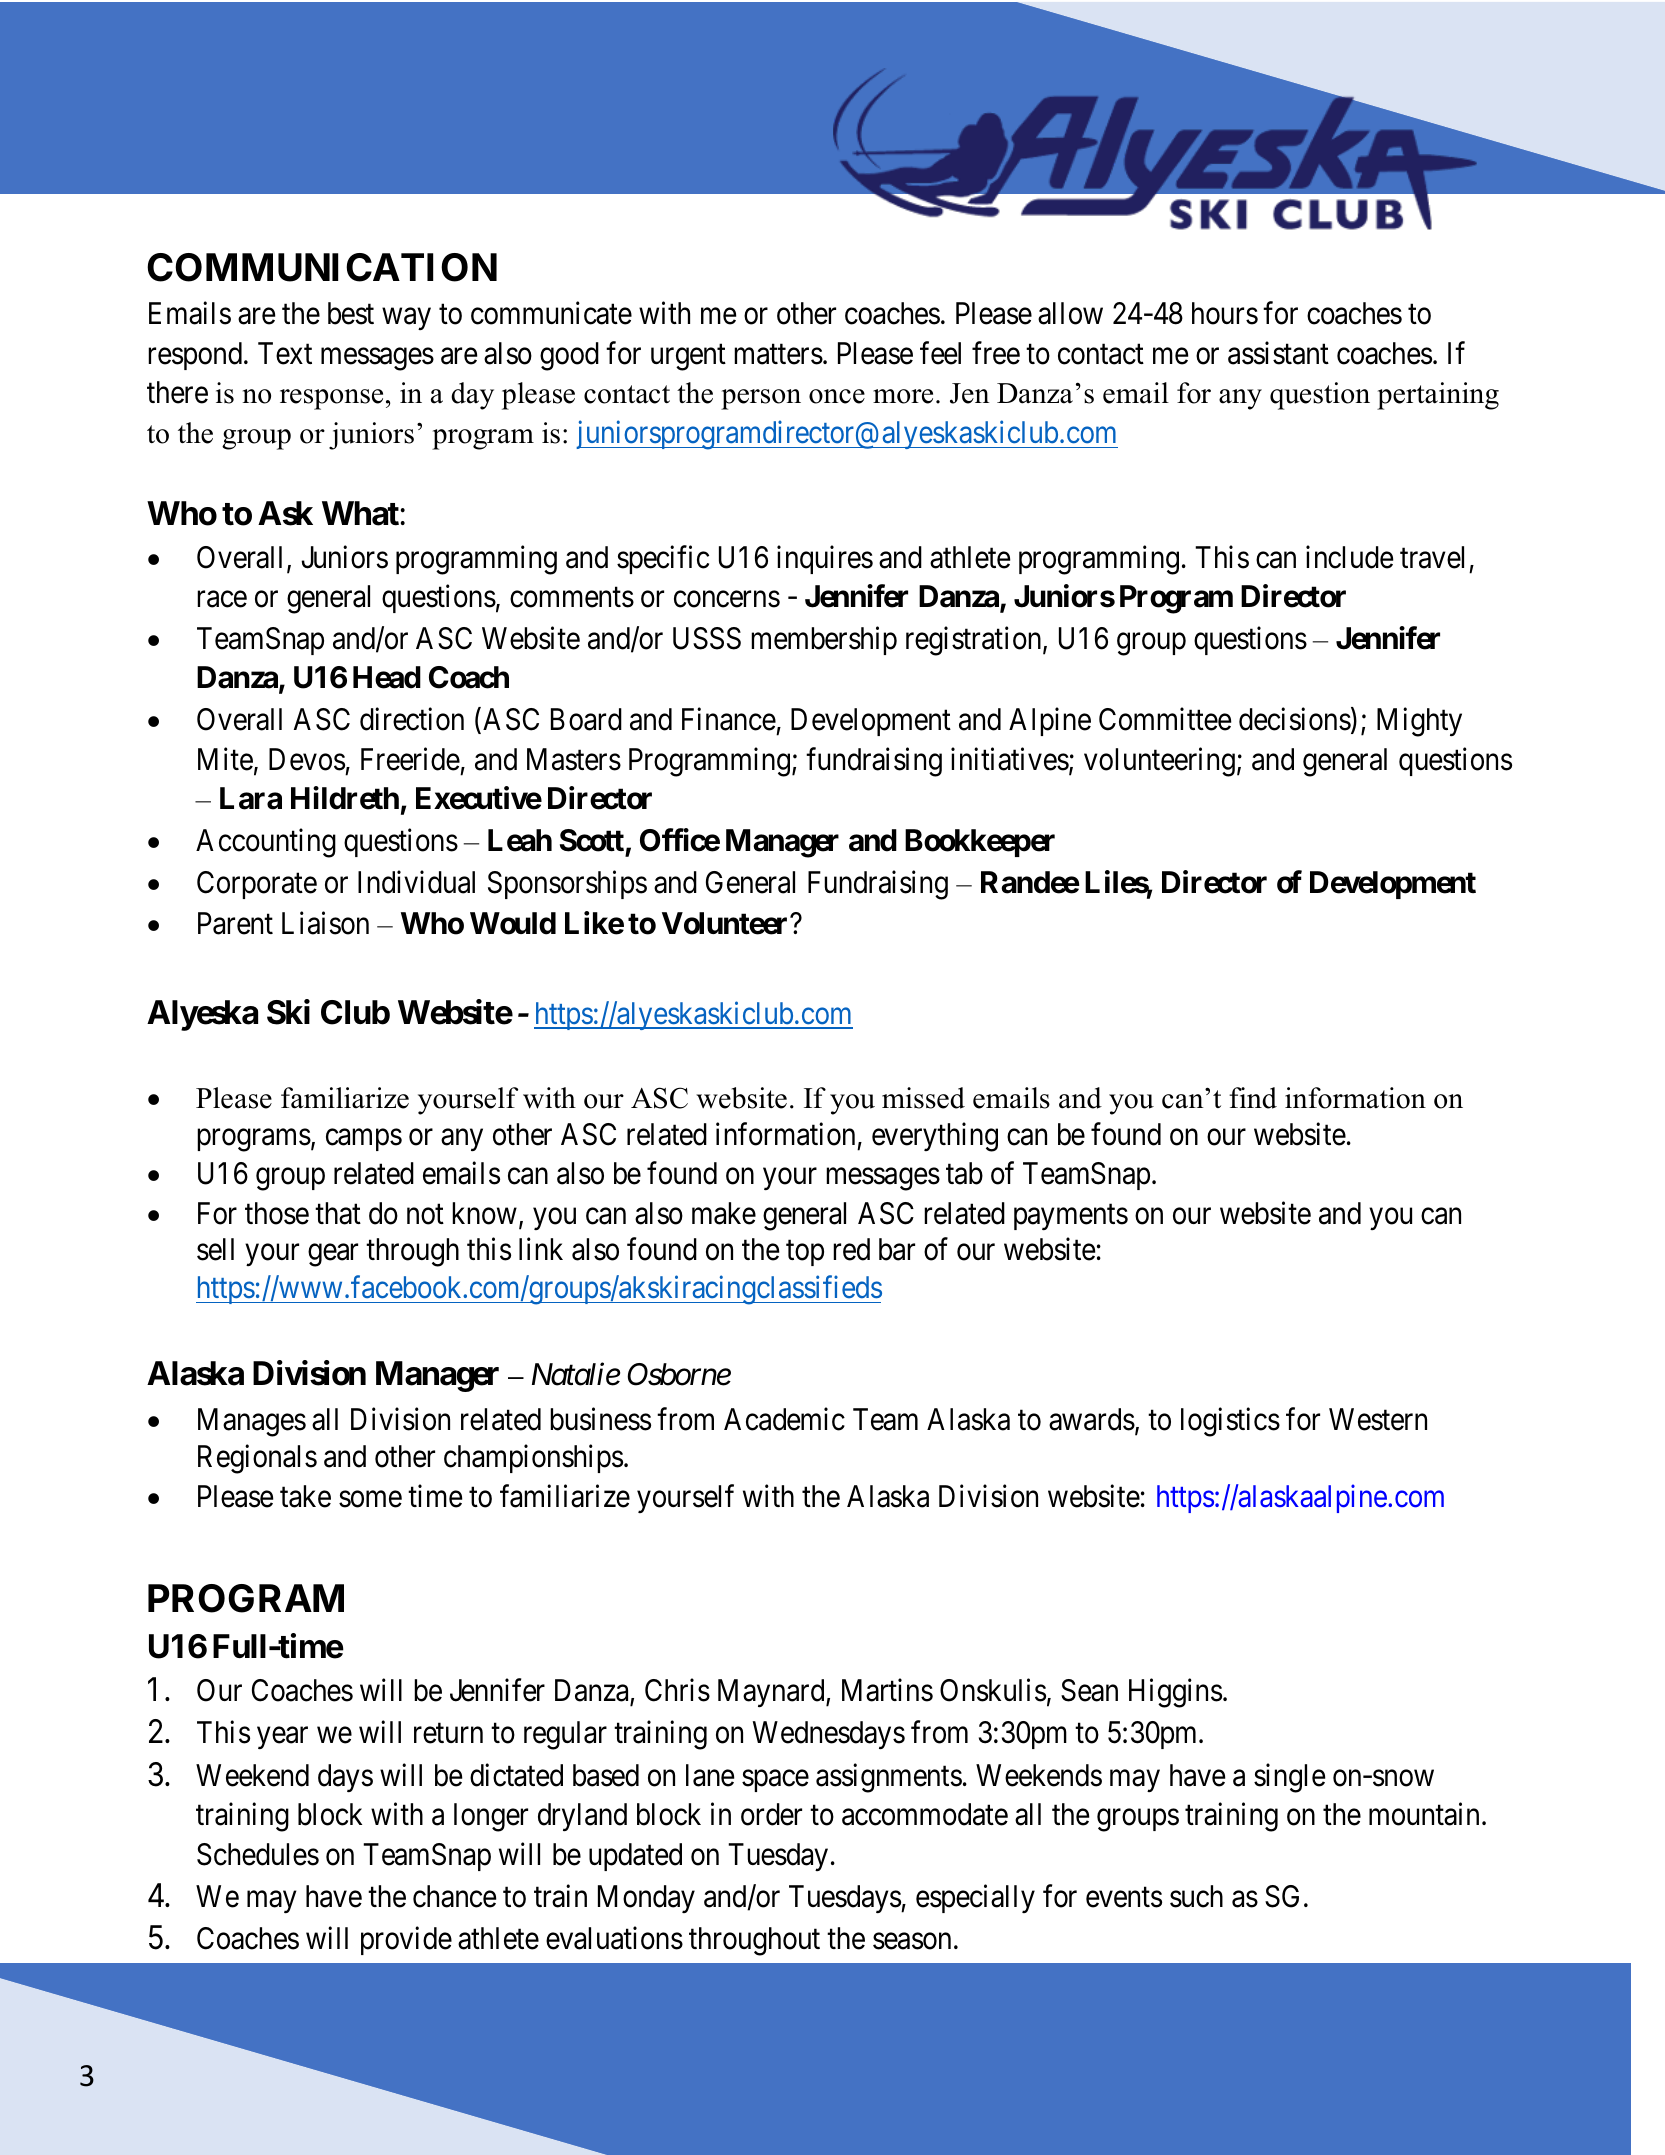  Describe the element at coordinates (266, 843) in the screenshot. I see `Accounting` at that location.
